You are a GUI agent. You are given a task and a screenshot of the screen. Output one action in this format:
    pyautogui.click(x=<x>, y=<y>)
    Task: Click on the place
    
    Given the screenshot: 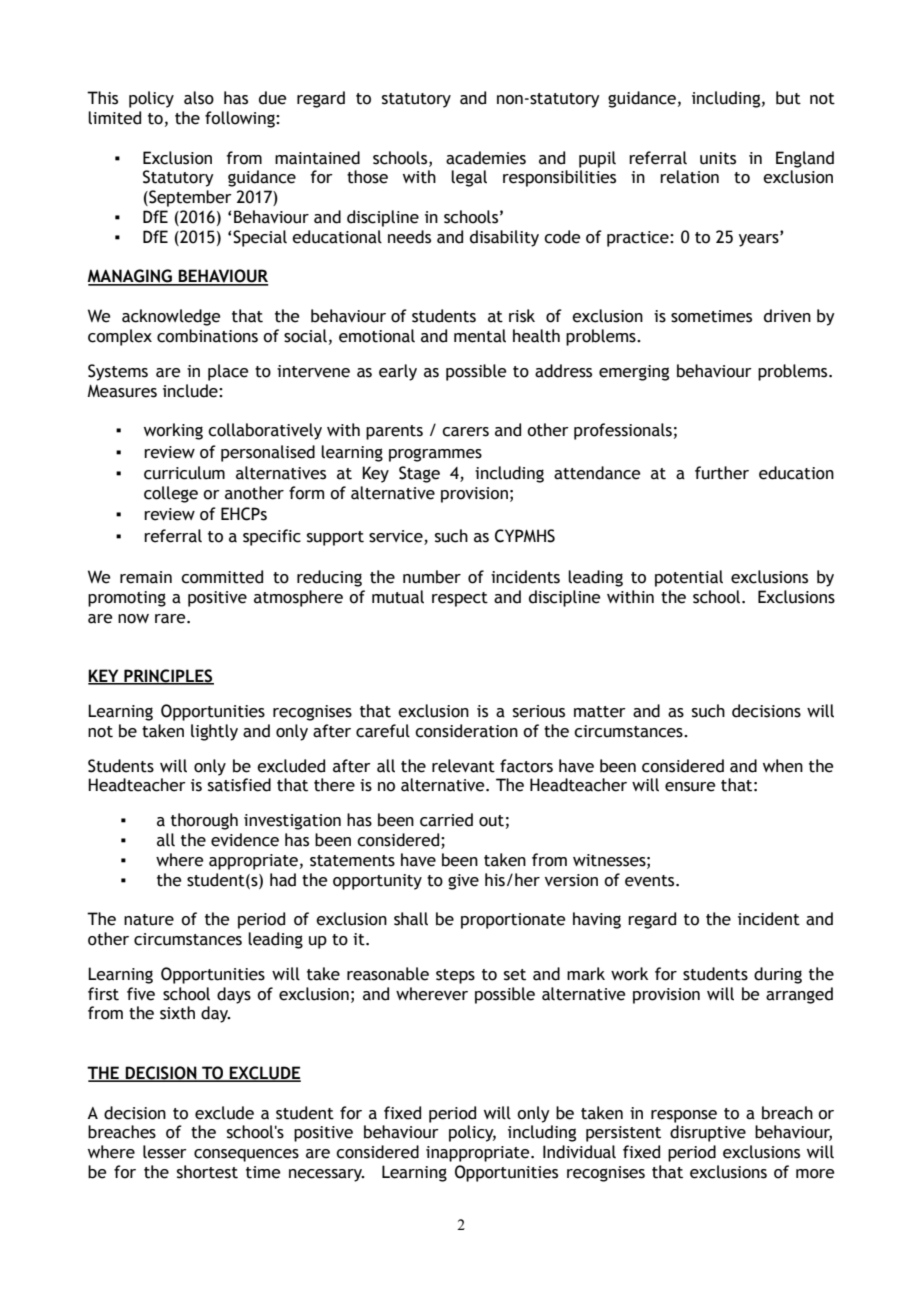 What is the action you would take?
    pyautogui.click(x=228, y=372)
